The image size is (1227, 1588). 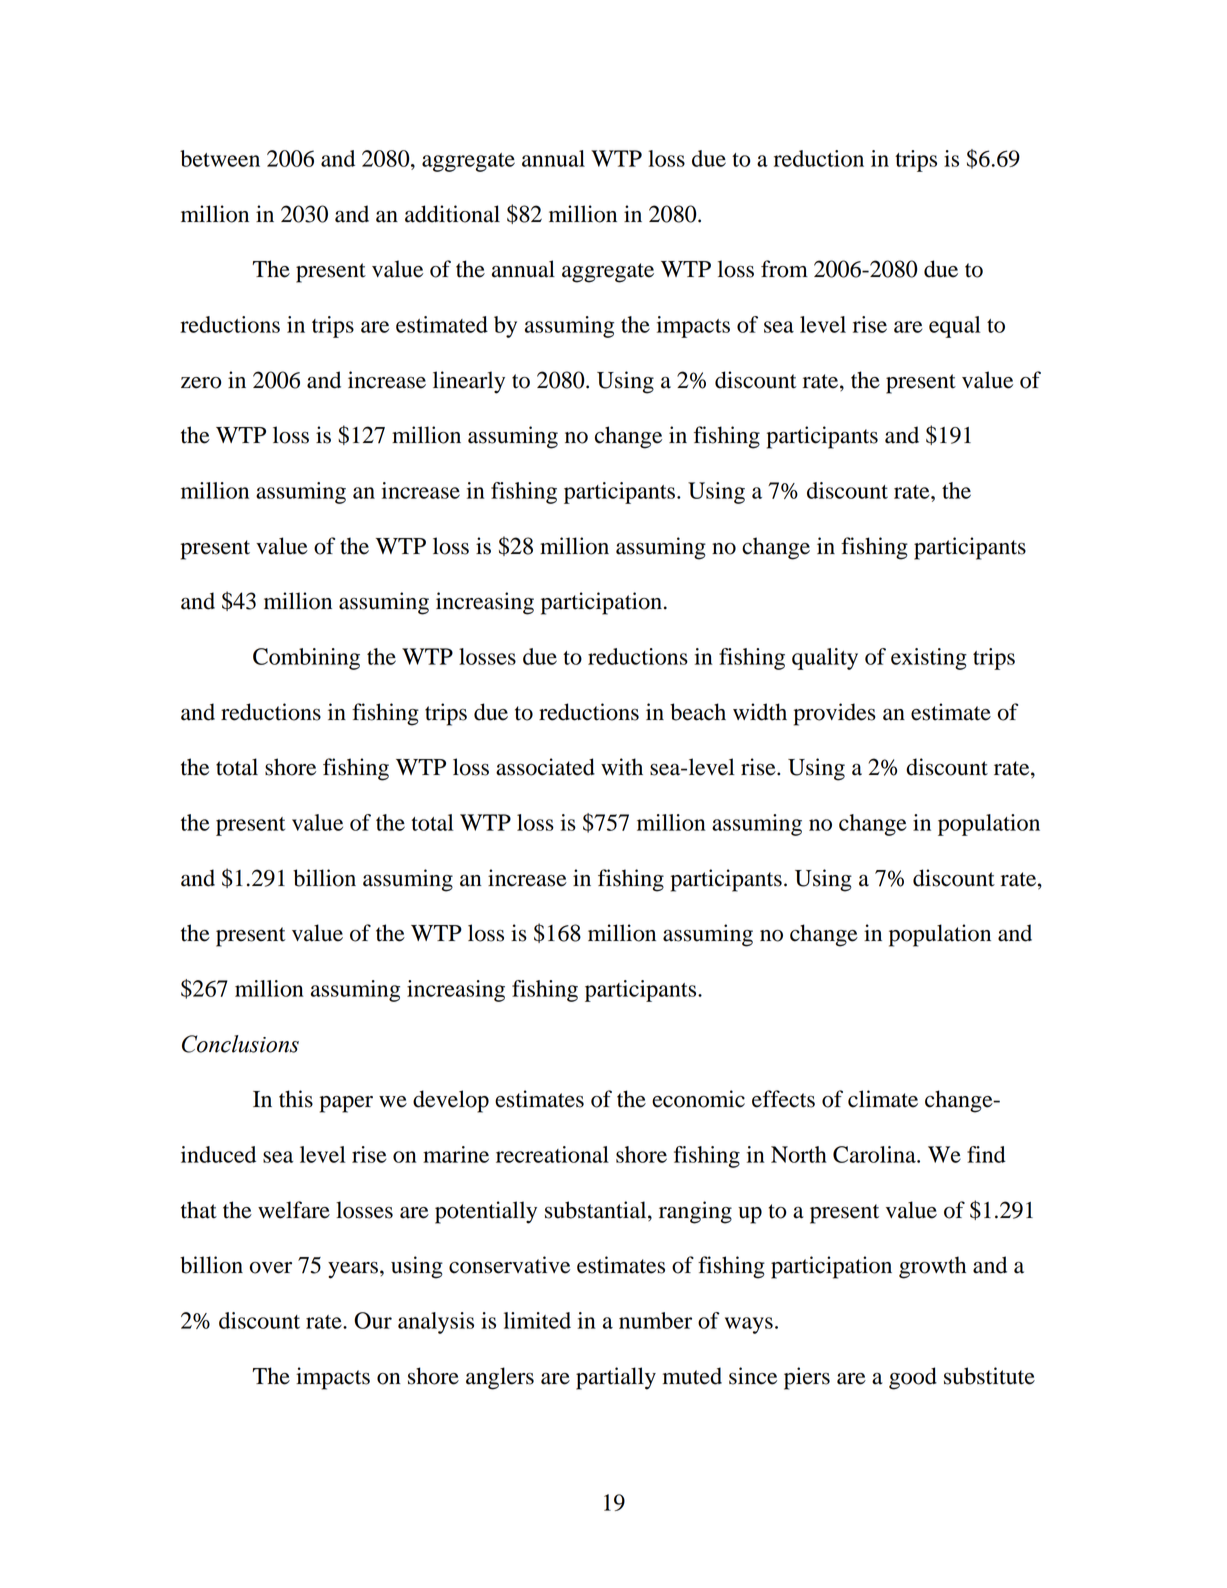 What do you see at coordinates (220, 158) in the image?
I see `between` at bounding box center [220, 158].
